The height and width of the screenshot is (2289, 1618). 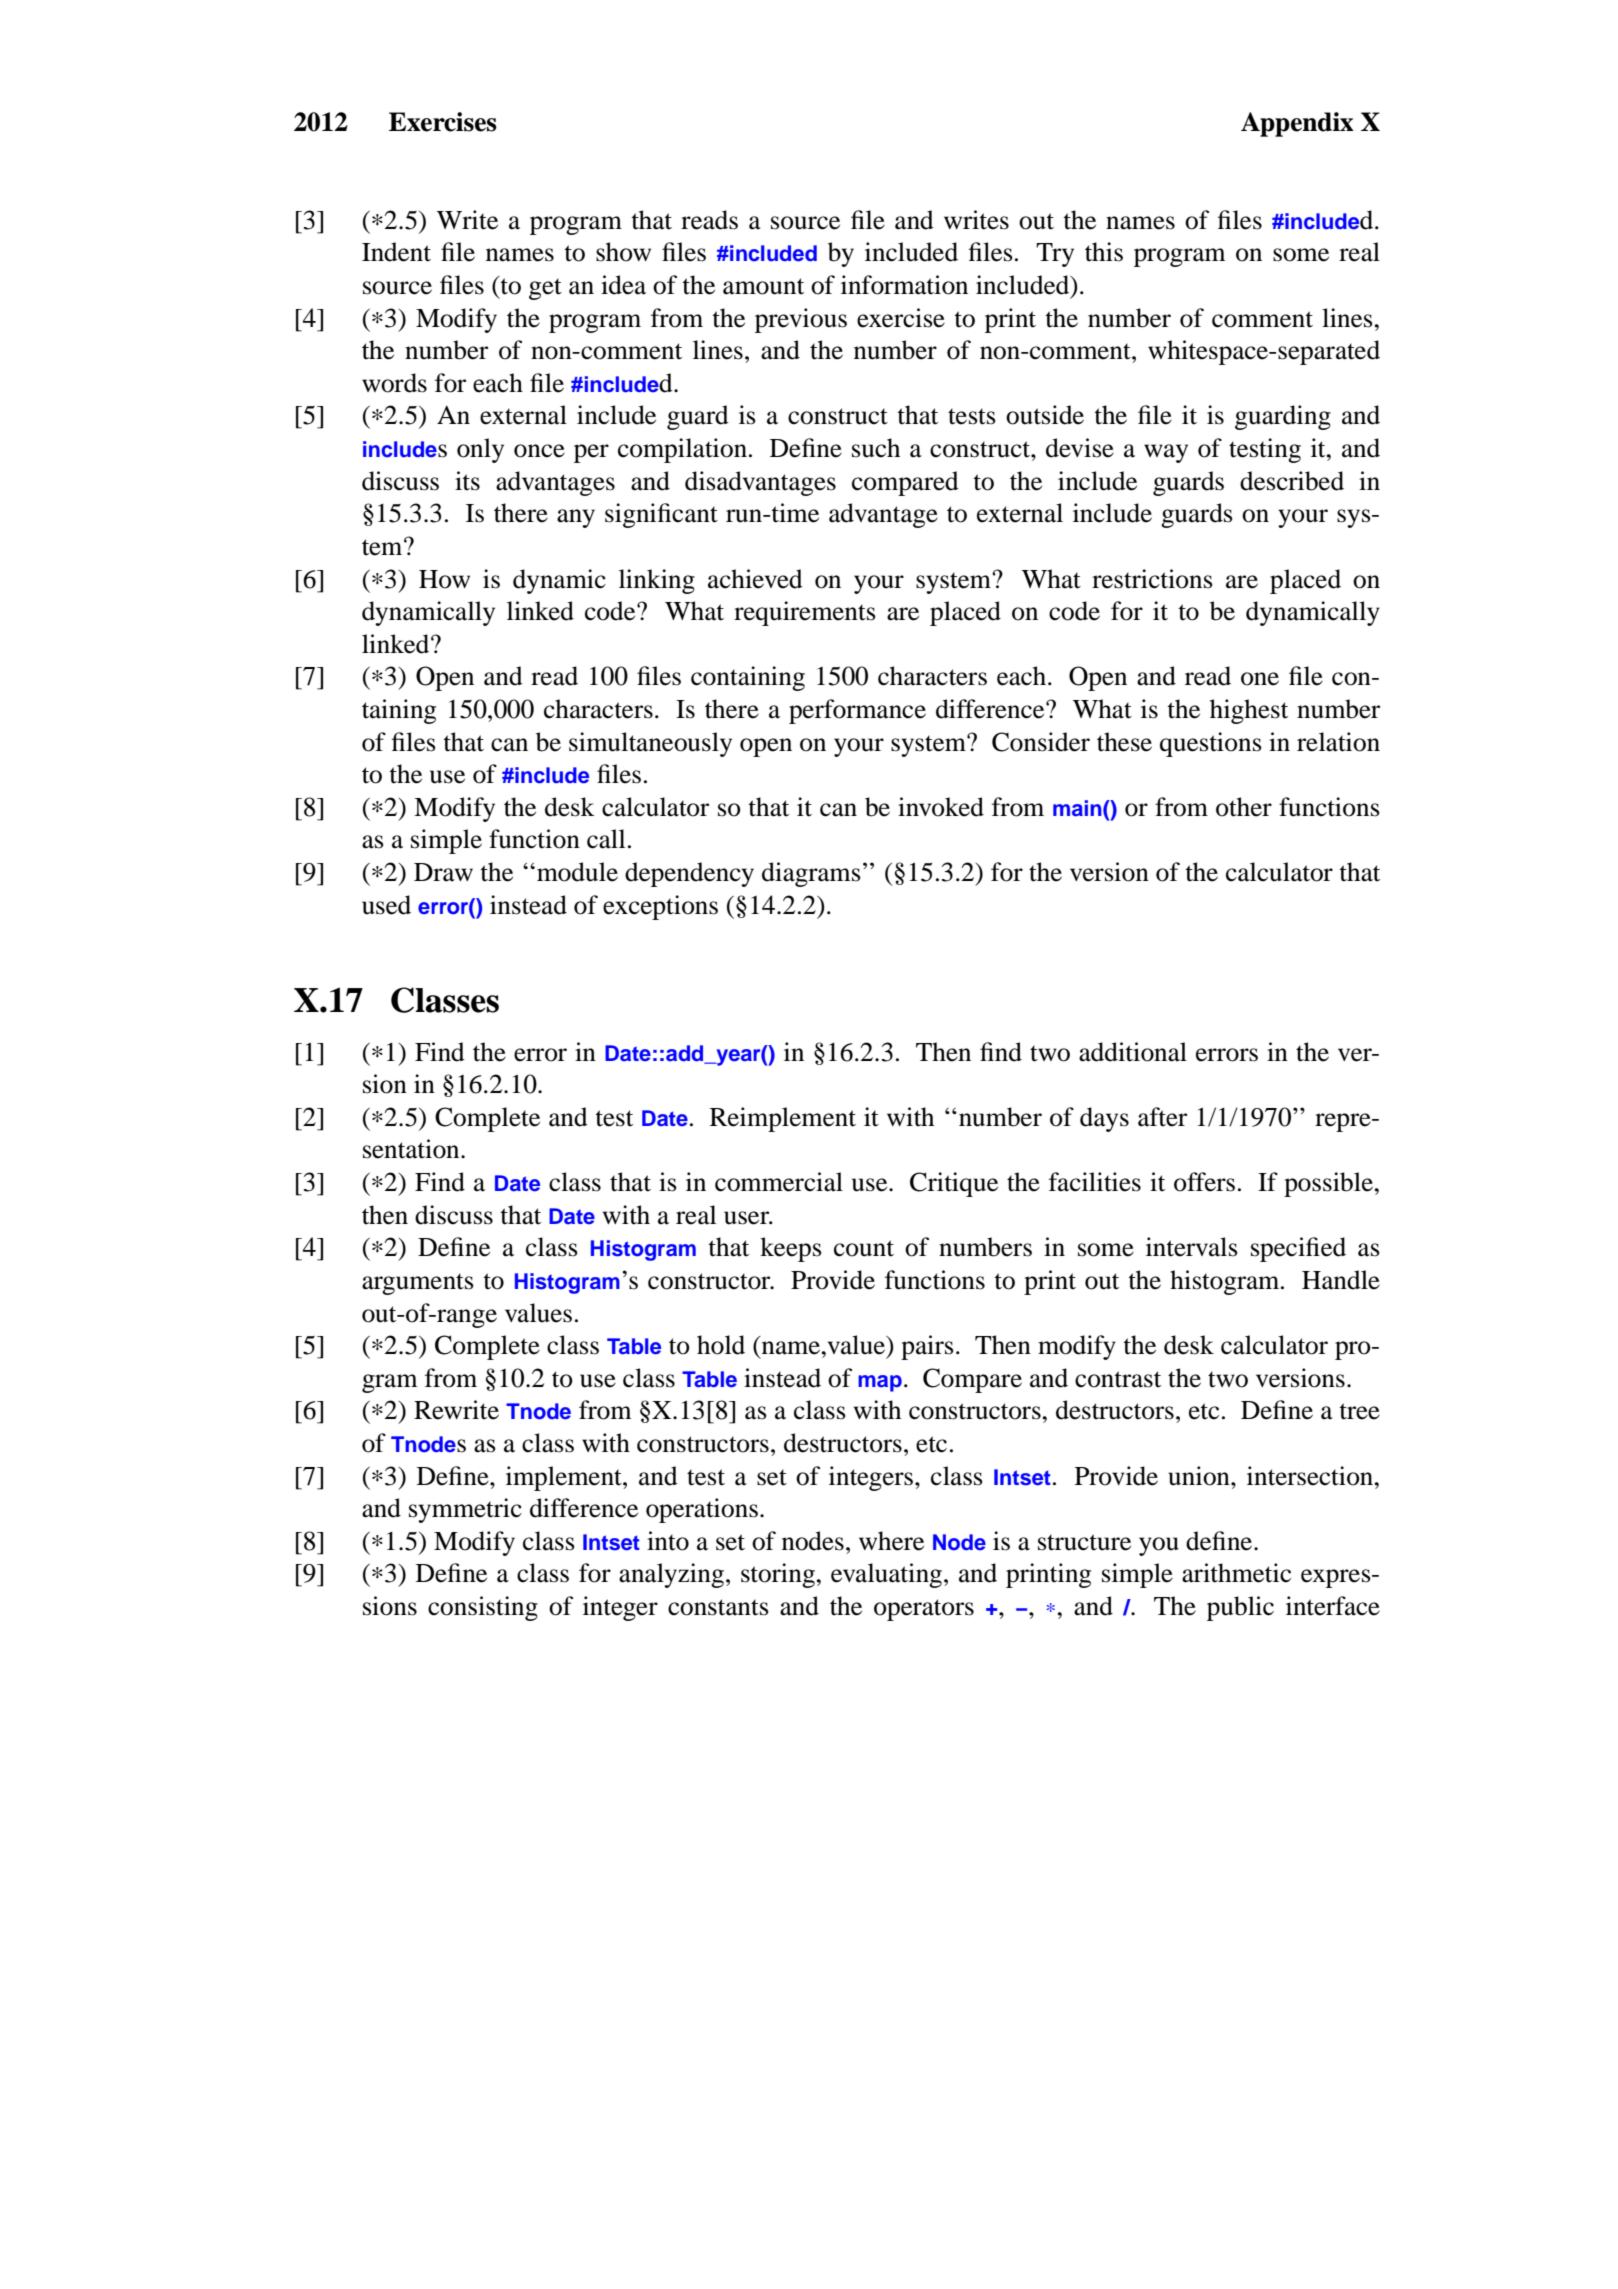 What do you see at coordinates (904, 285) in the screenshot?
I see `information` at bounding box center [904, 285].
